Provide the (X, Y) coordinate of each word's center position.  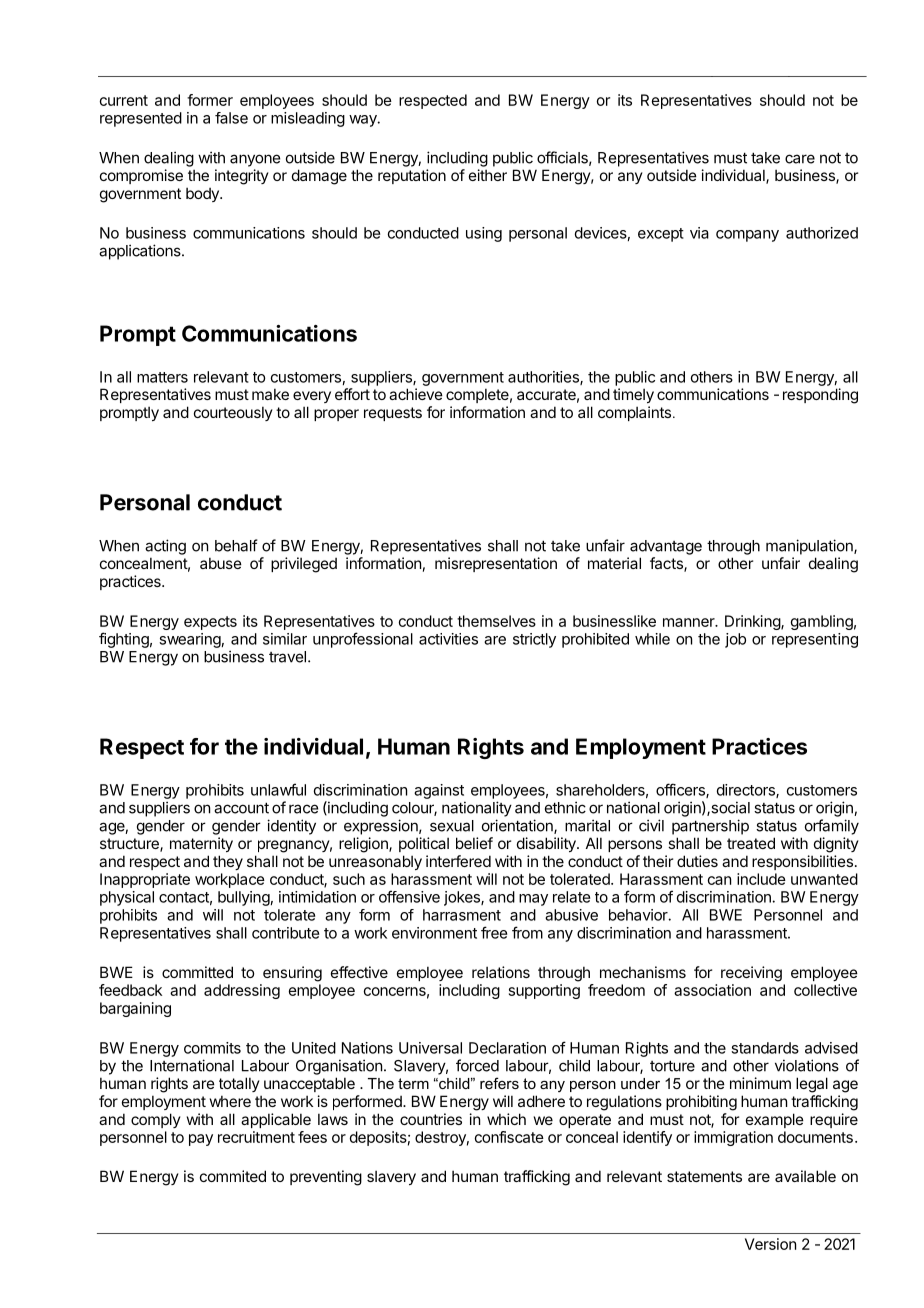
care (800, 159)
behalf (236, 545)
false (231, 118)
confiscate (509, 1137)
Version (770, 1244)
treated (751, 843)
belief (474, 843)
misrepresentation (496, 564)
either (488, 175)
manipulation (810, 547)
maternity (201, 844)
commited (233, 1176)
